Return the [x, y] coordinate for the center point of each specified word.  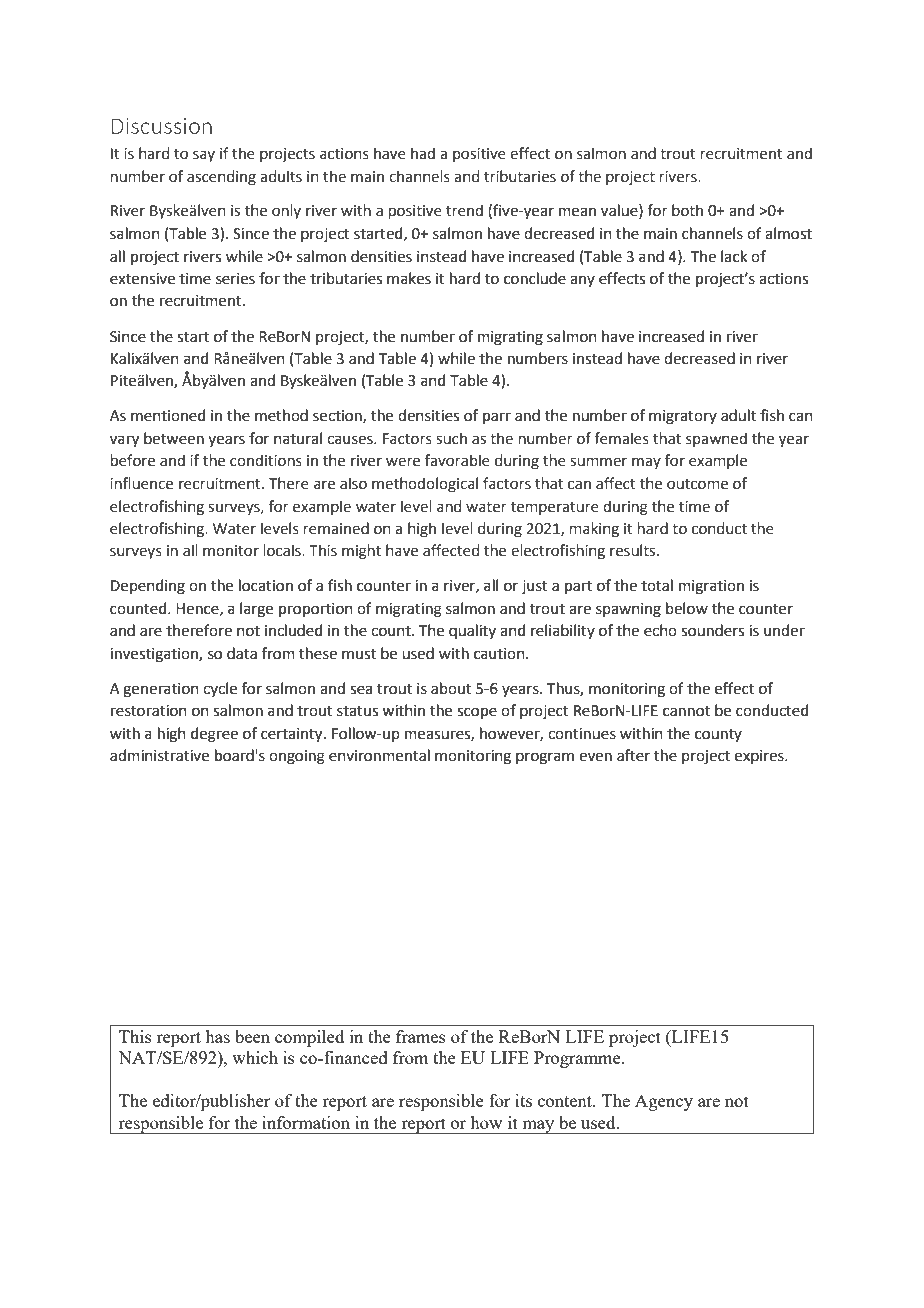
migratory [683, 417]
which [255, 1057]
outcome [697, 484]
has [217, 1036]
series [235, 279]
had [423, 153]
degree [214, 735]
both [687, 210]
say [204, 156]
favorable [457, 460]
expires [760, 757]
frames [421, 1036]
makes [409, 278]
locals [283, 550]
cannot [686, 711]
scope [477, 713]
